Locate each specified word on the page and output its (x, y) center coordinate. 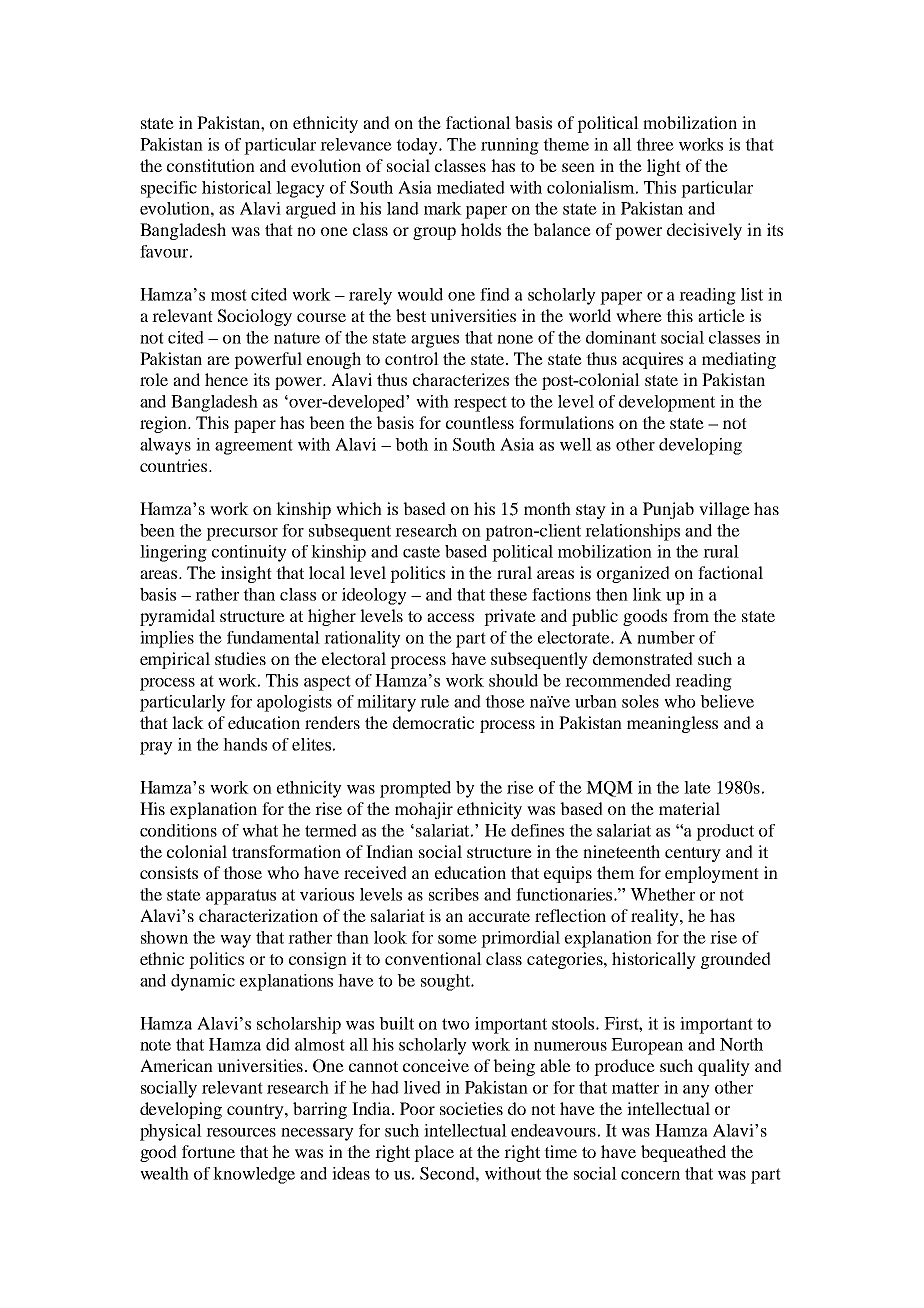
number (666, 637)
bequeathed (683, 1153)
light (664, 167)
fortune (208, 1151)
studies (240, 658)
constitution (211, 165)
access (450, 617)
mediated (471, 187)
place (434, 1153)
